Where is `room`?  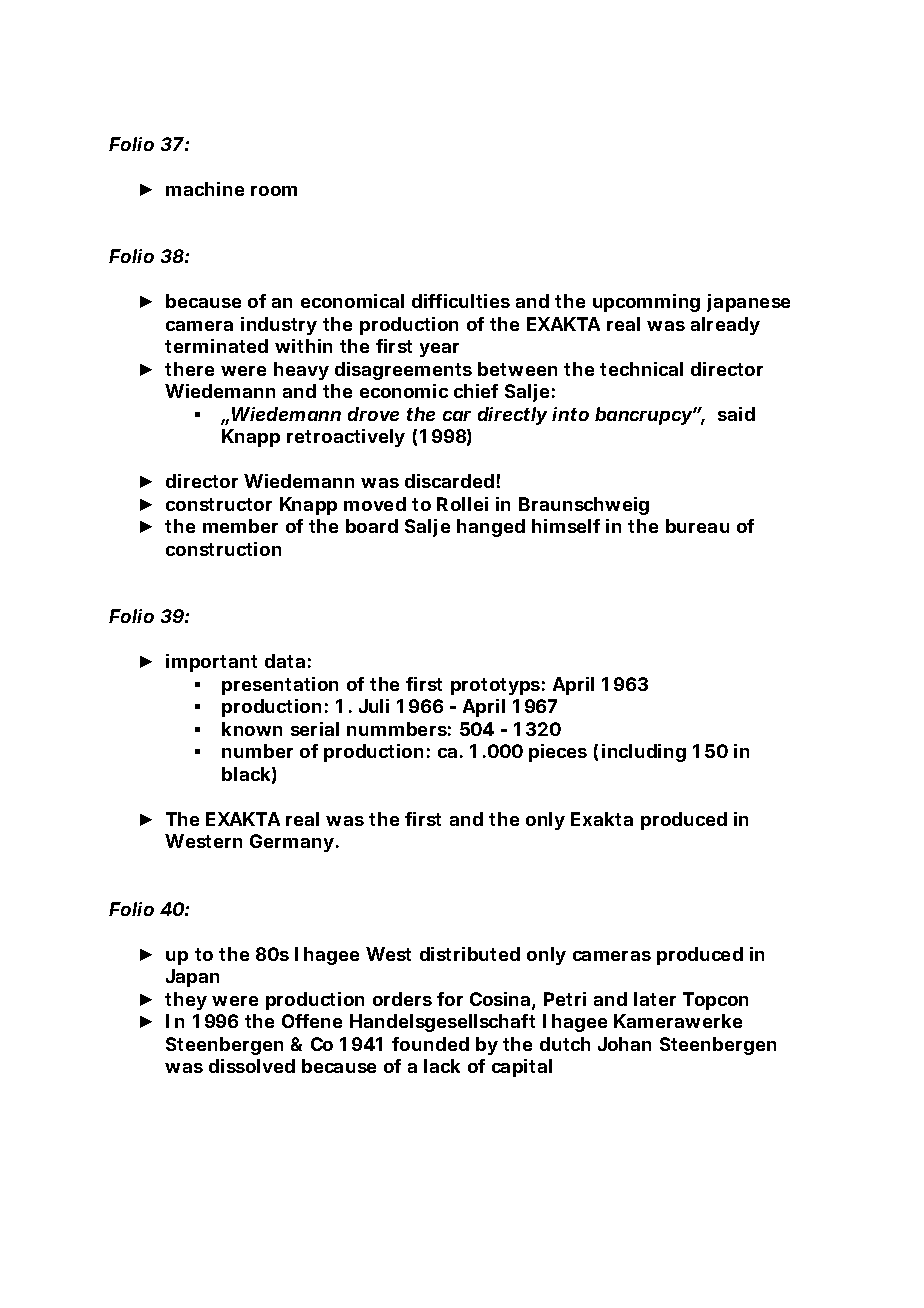
room is located at coordinates (274, 191).
